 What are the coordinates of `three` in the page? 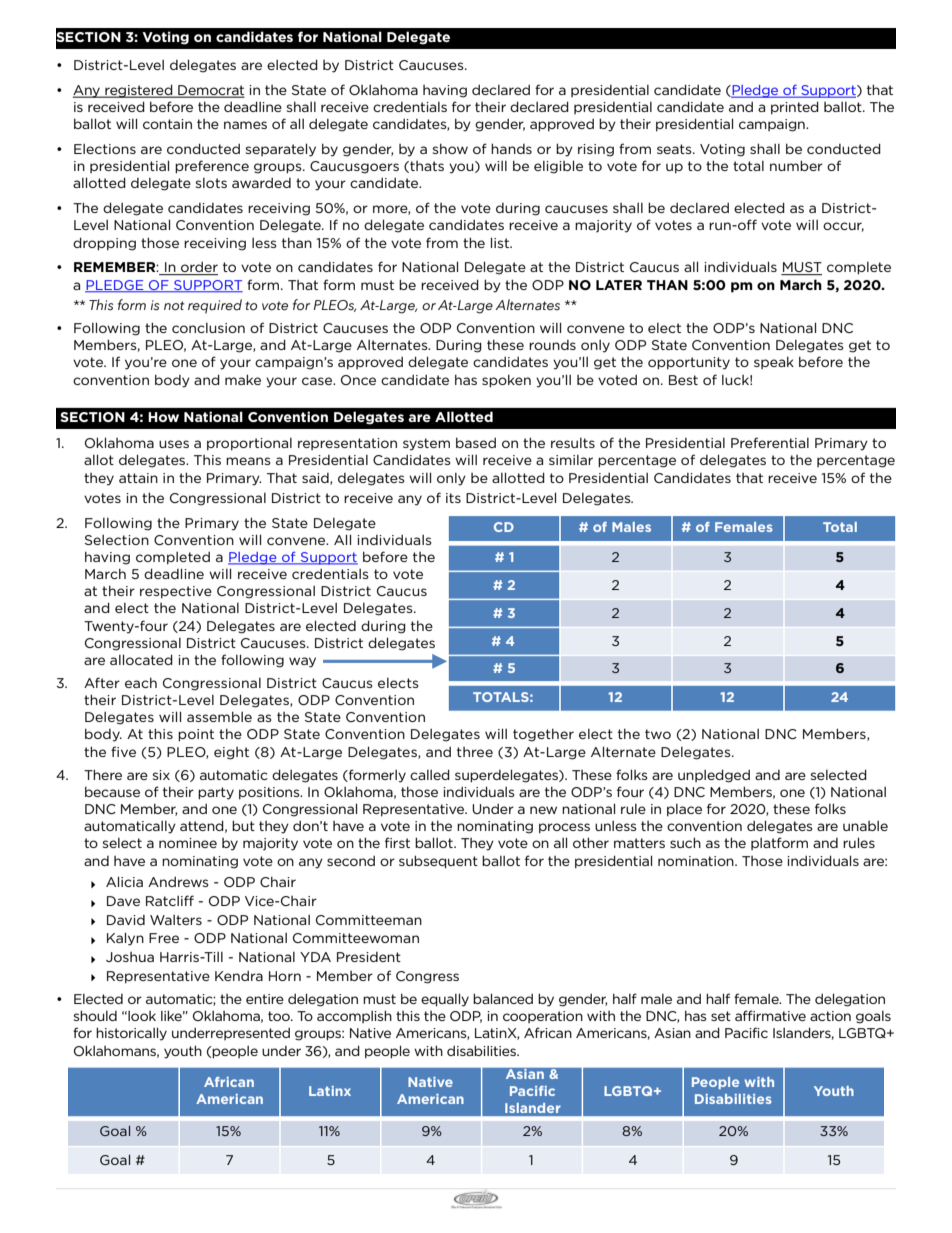 It's located at (475, 752).
